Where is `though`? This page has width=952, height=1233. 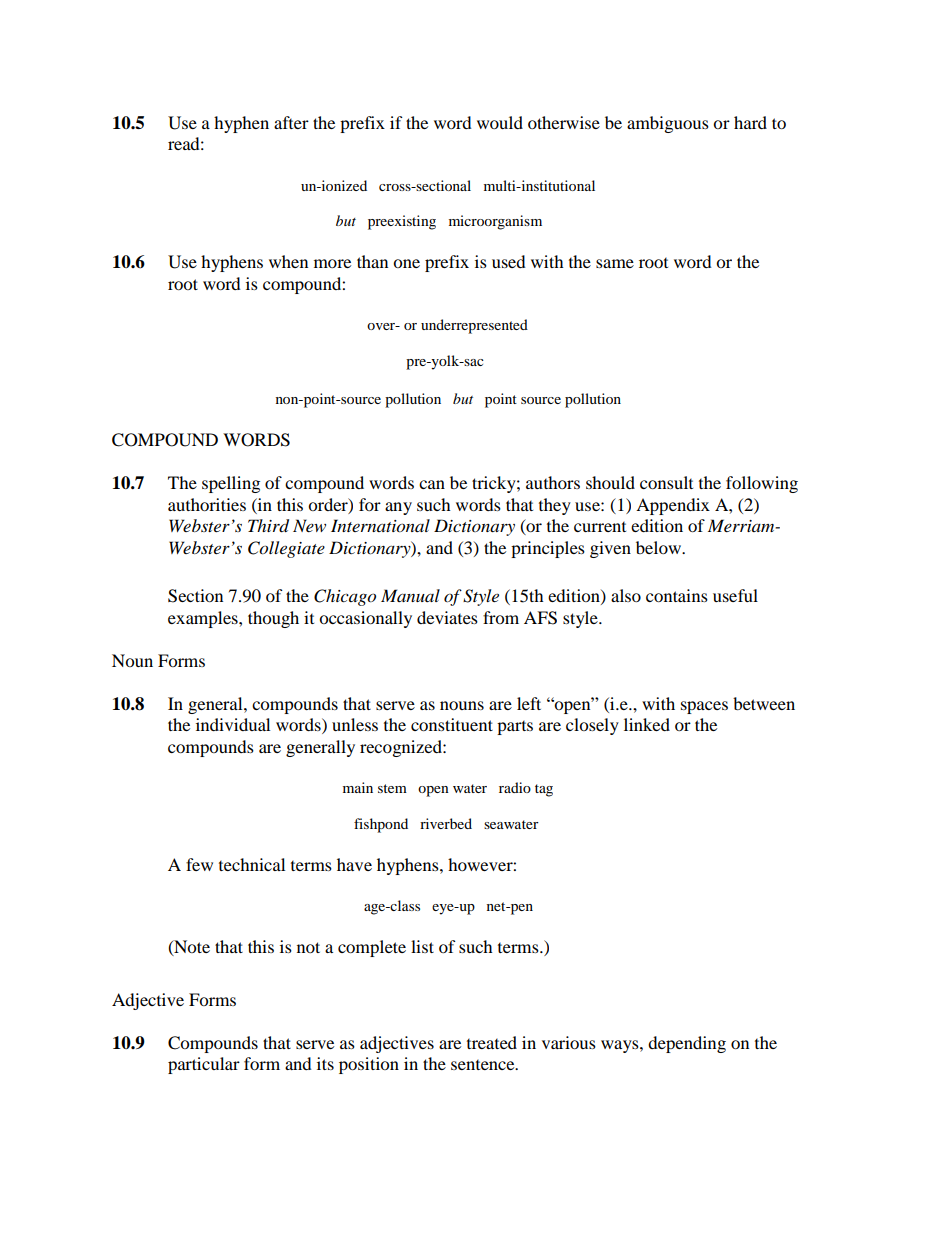
though is located at coordinates (273, 619).
